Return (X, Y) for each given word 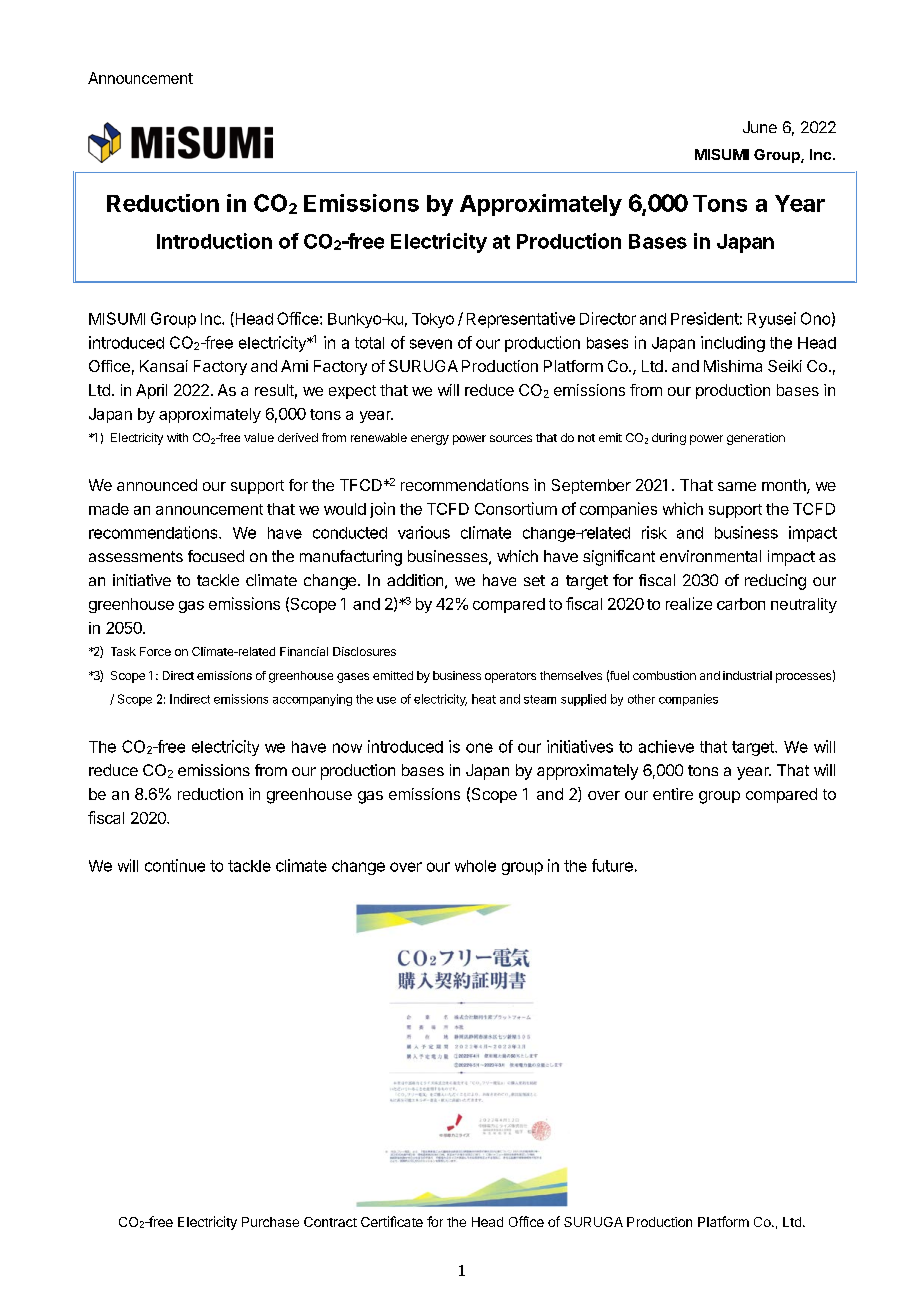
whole (475, 866)
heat (484, 699)
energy (430, 440)
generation (756, 439)
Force (155, 651)
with (177, 437)
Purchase (270, 1222)
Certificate (392, 1221)
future (612, 865)
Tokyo (433, 320)
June (760, 127)
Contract (330, 1222)
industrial (747, 675)
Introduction (214, 241)
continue (175, 865)
